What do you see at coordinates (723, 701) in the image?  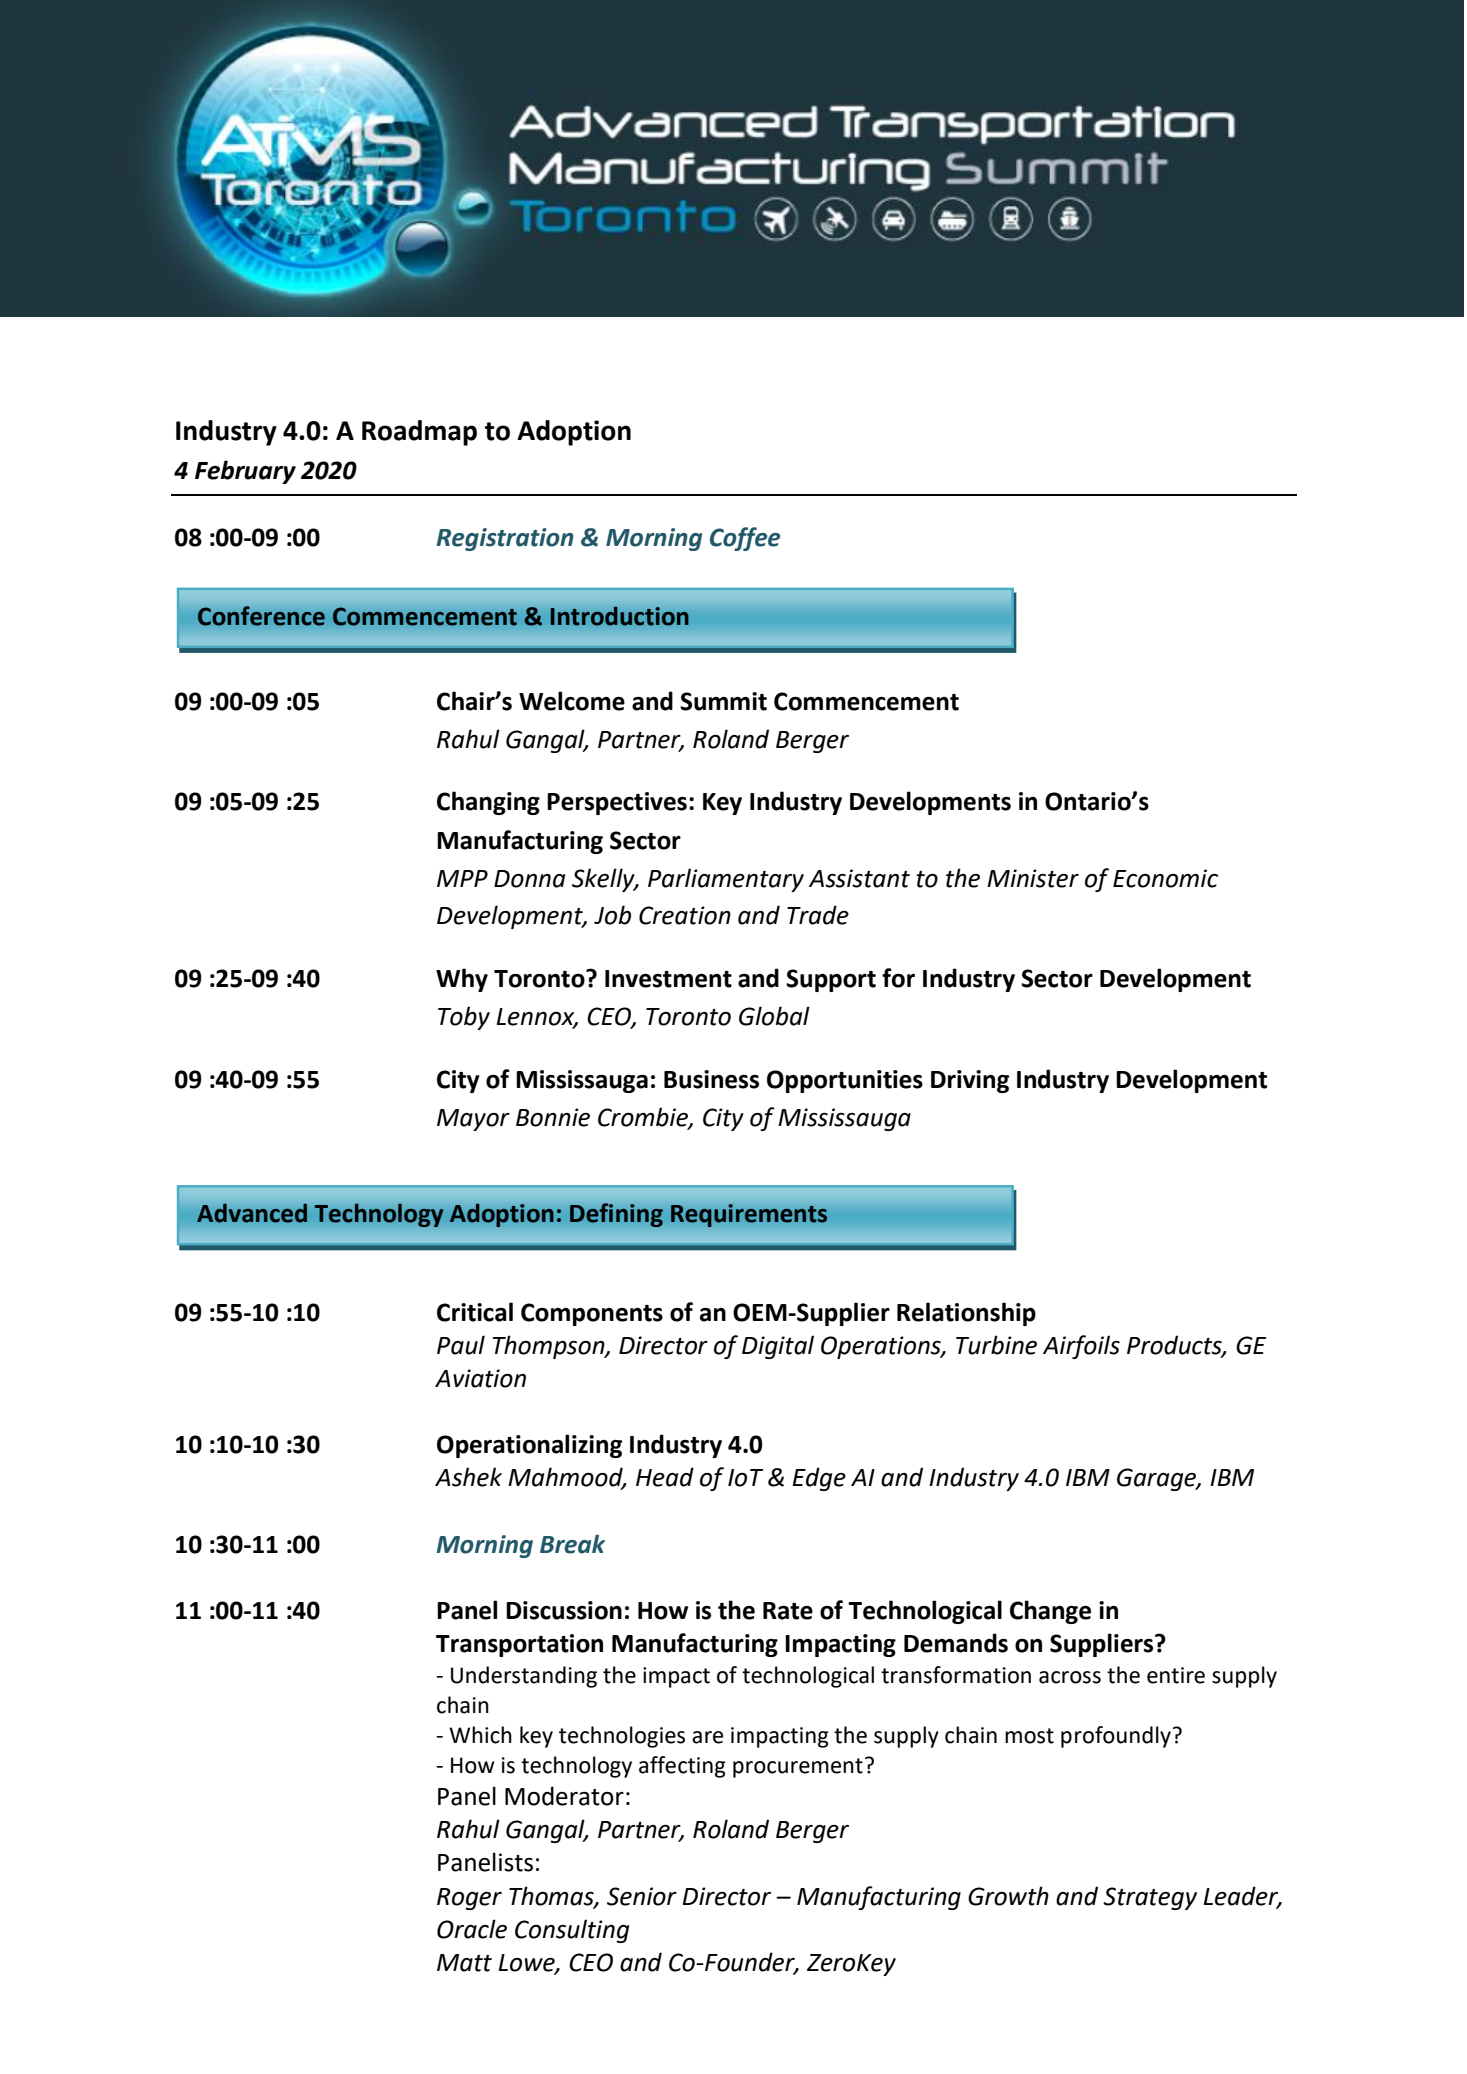 I see `Summit` at bounding box center [723, 701].
